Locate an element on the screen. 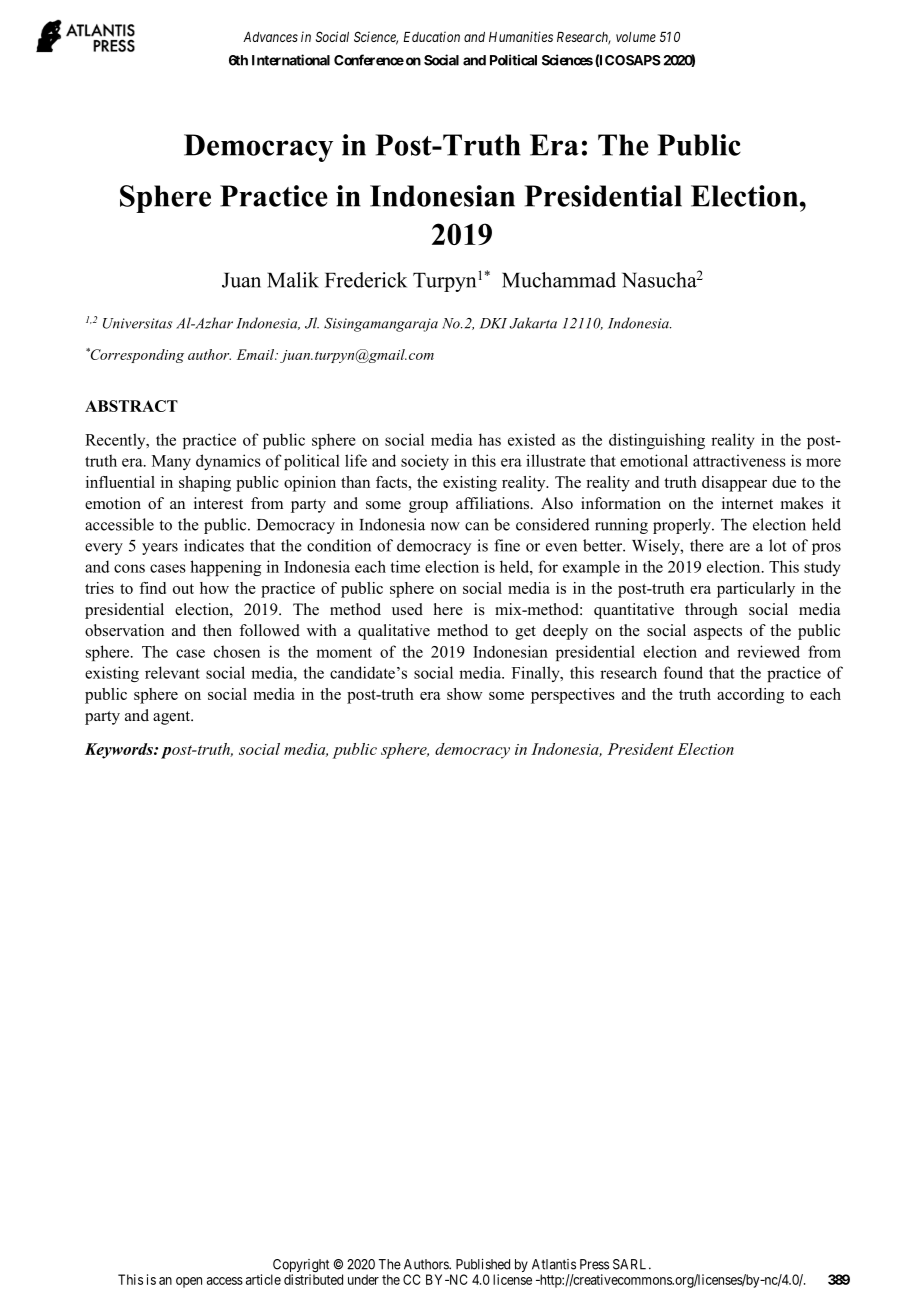 This screenshot has height=1308, width=924. show is located at coordinates (465, 694).
